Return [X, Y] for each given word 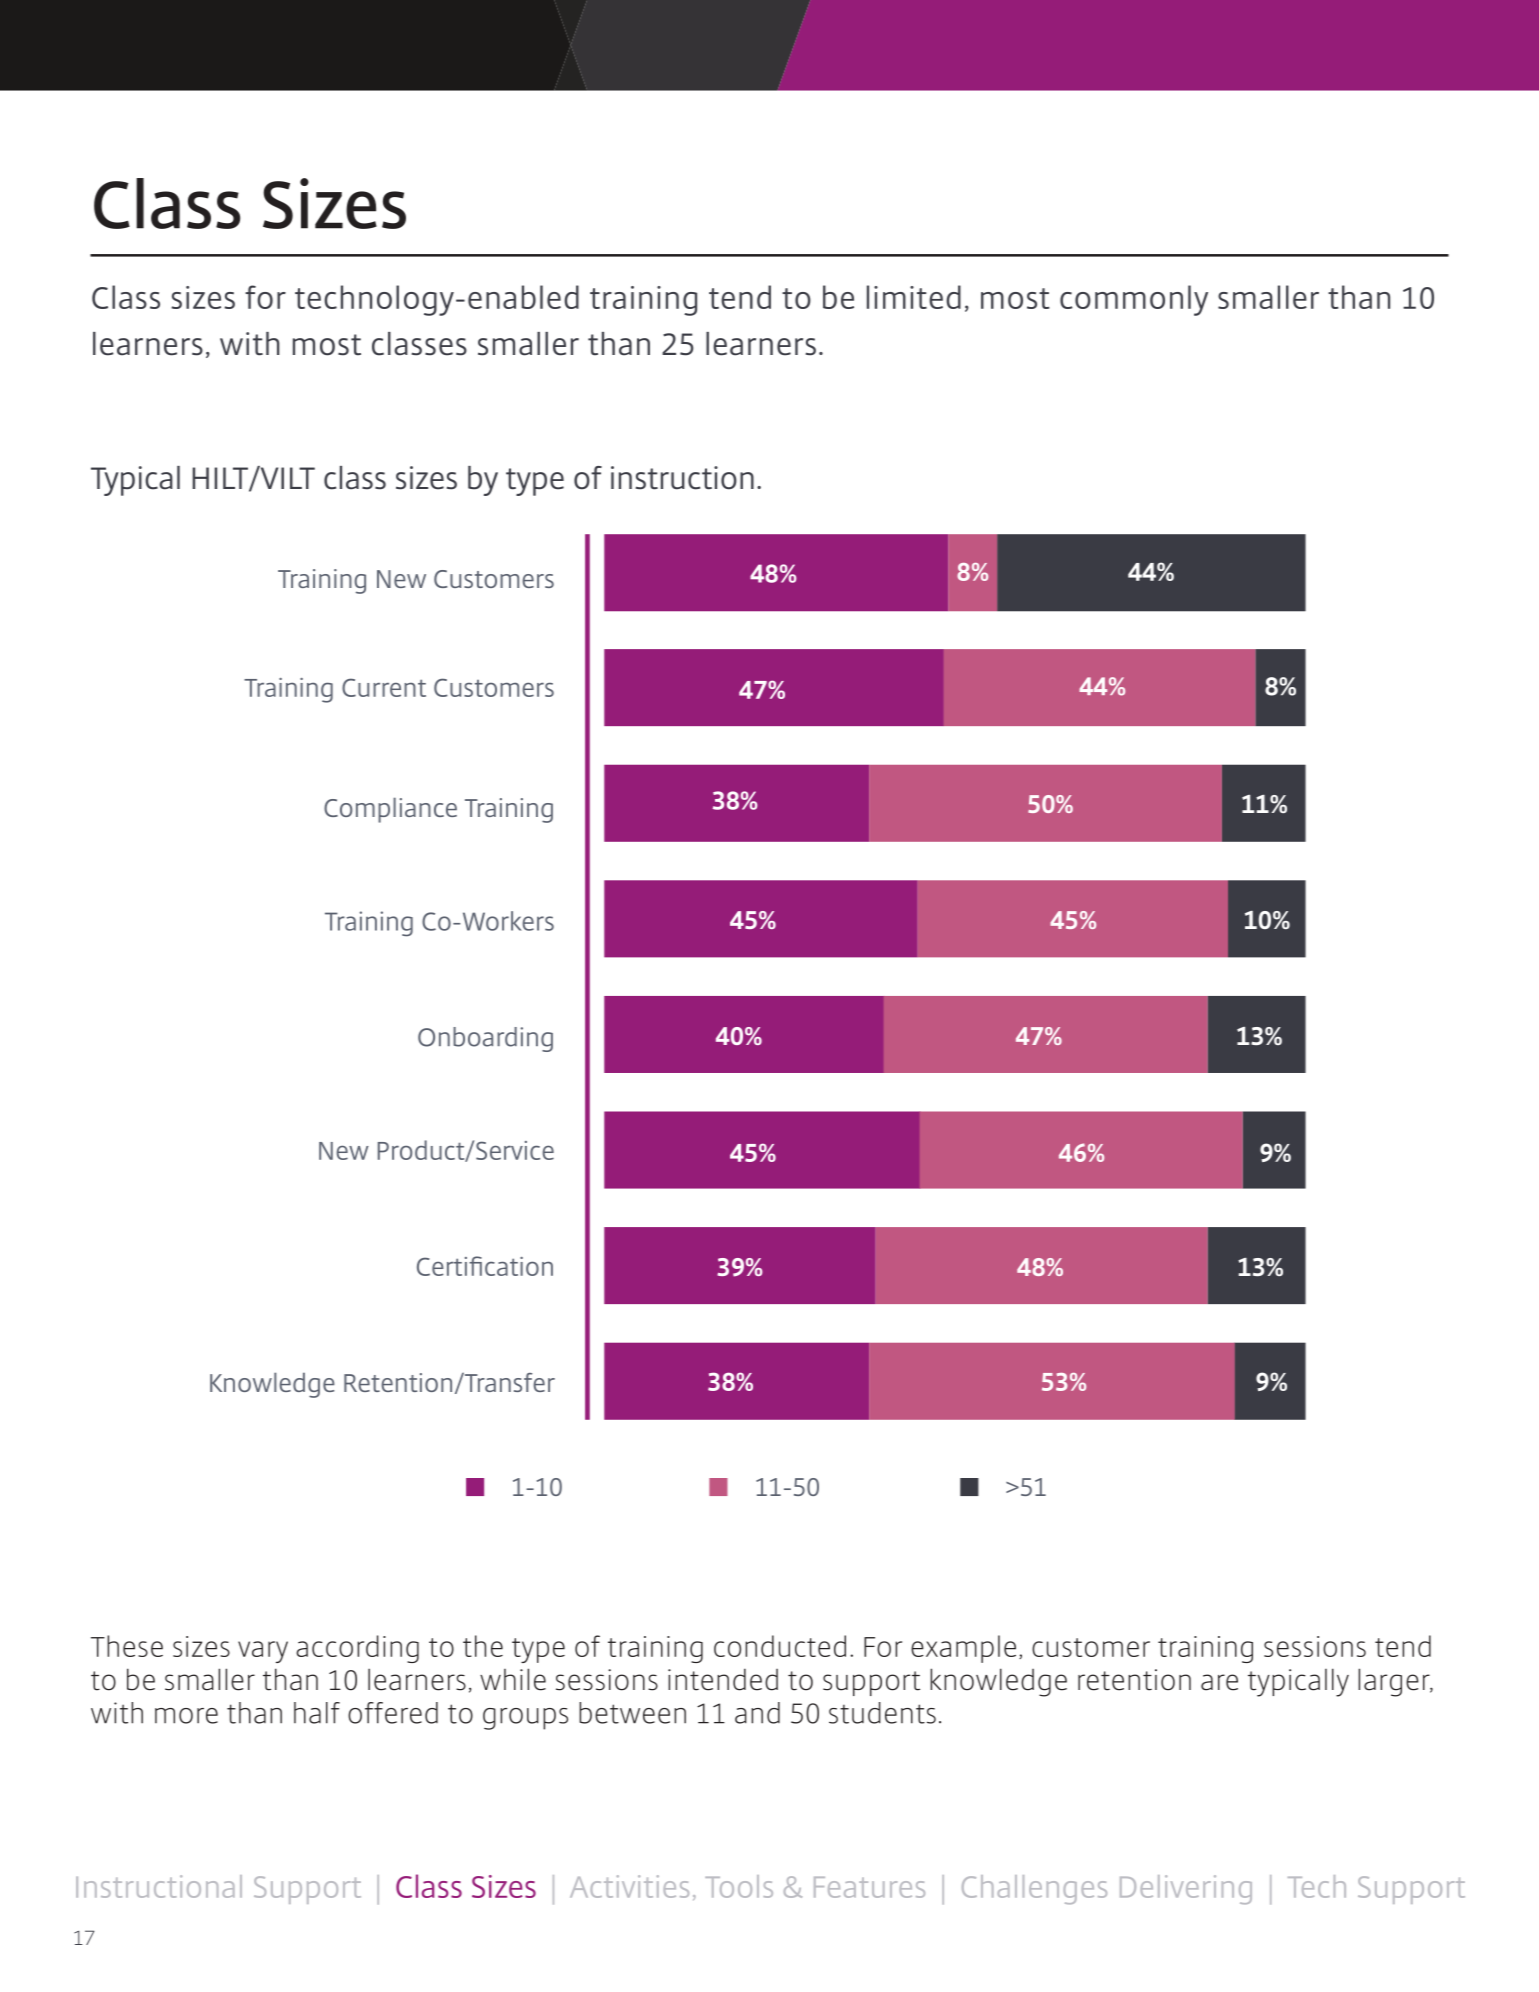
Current [384, 687]
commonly [1134, 300]
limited [914, 297]
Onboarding [485, 1039]
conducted [780, 1646]
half [317, 1713]
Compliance [390, 810]
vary [263, 1652]
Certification [485, 1266]
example [963, 1649]
